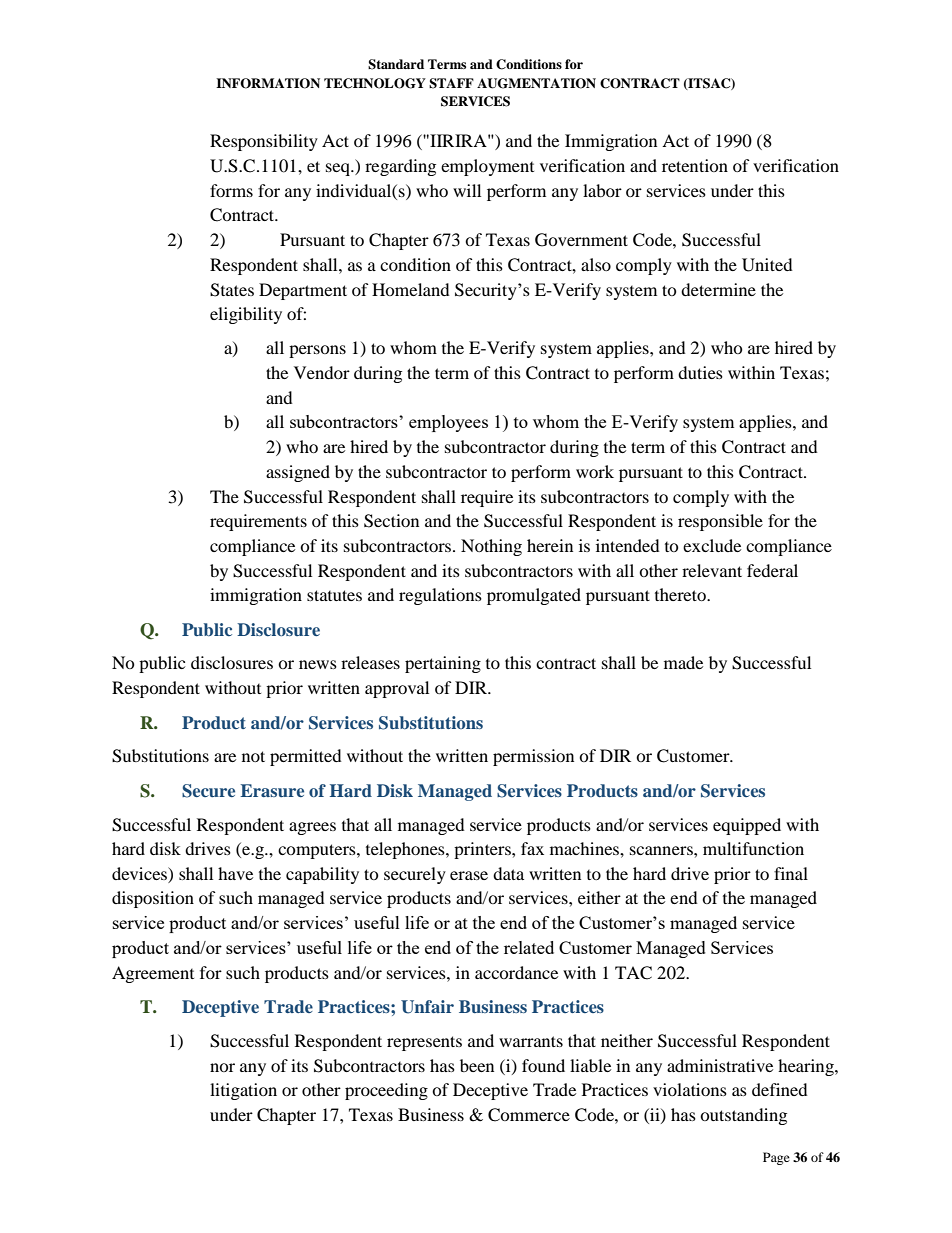 This screenshot has height=1233, width=952. Describe the element at coordinates (448, 423) in the screenshot. I see `employees` at that location.
